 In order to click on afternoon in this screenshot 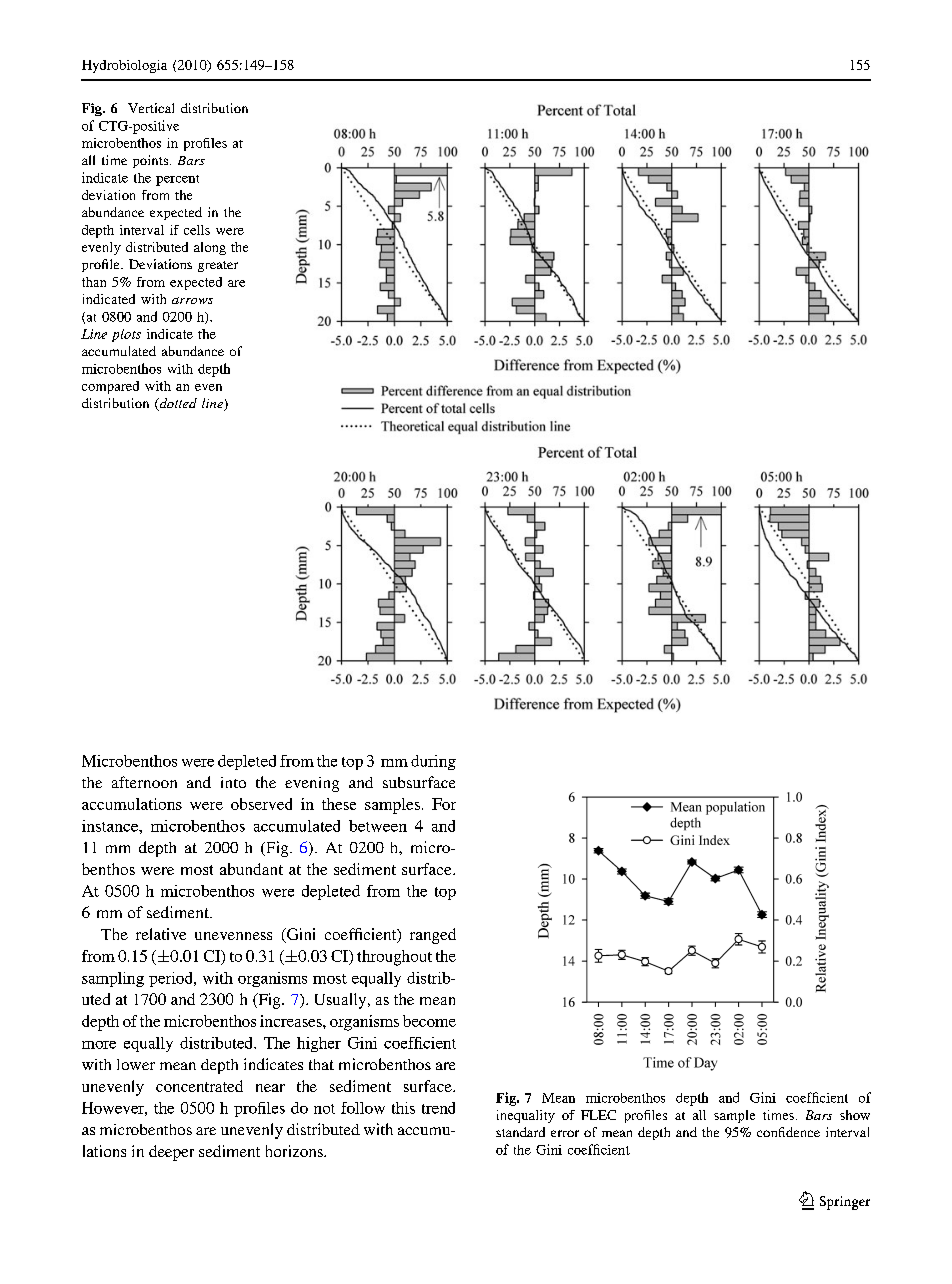, I will do `click(144, 782)`.
